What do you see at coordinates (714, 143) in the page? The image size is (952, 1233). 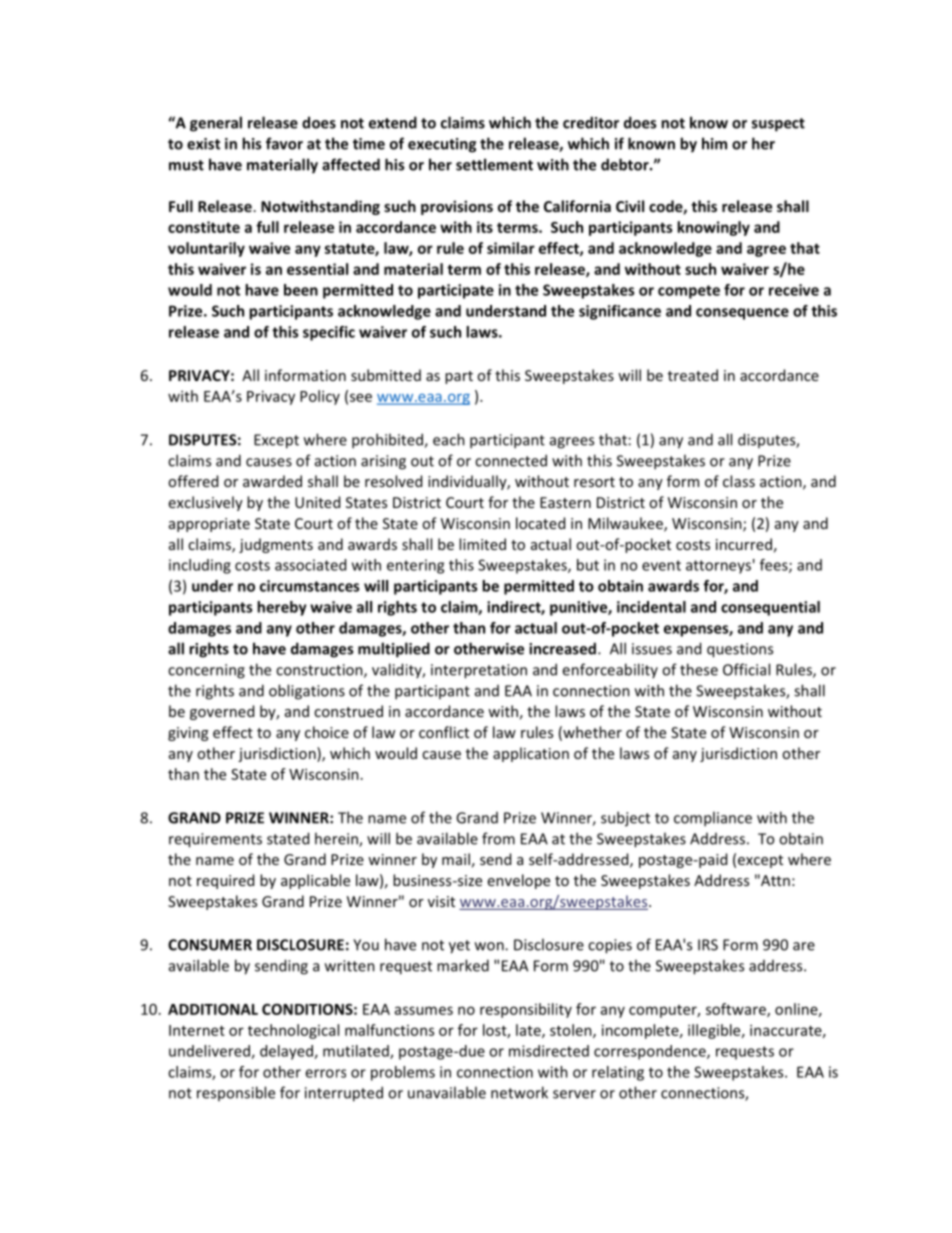 I see `him` at bounding box center [714, 143].
